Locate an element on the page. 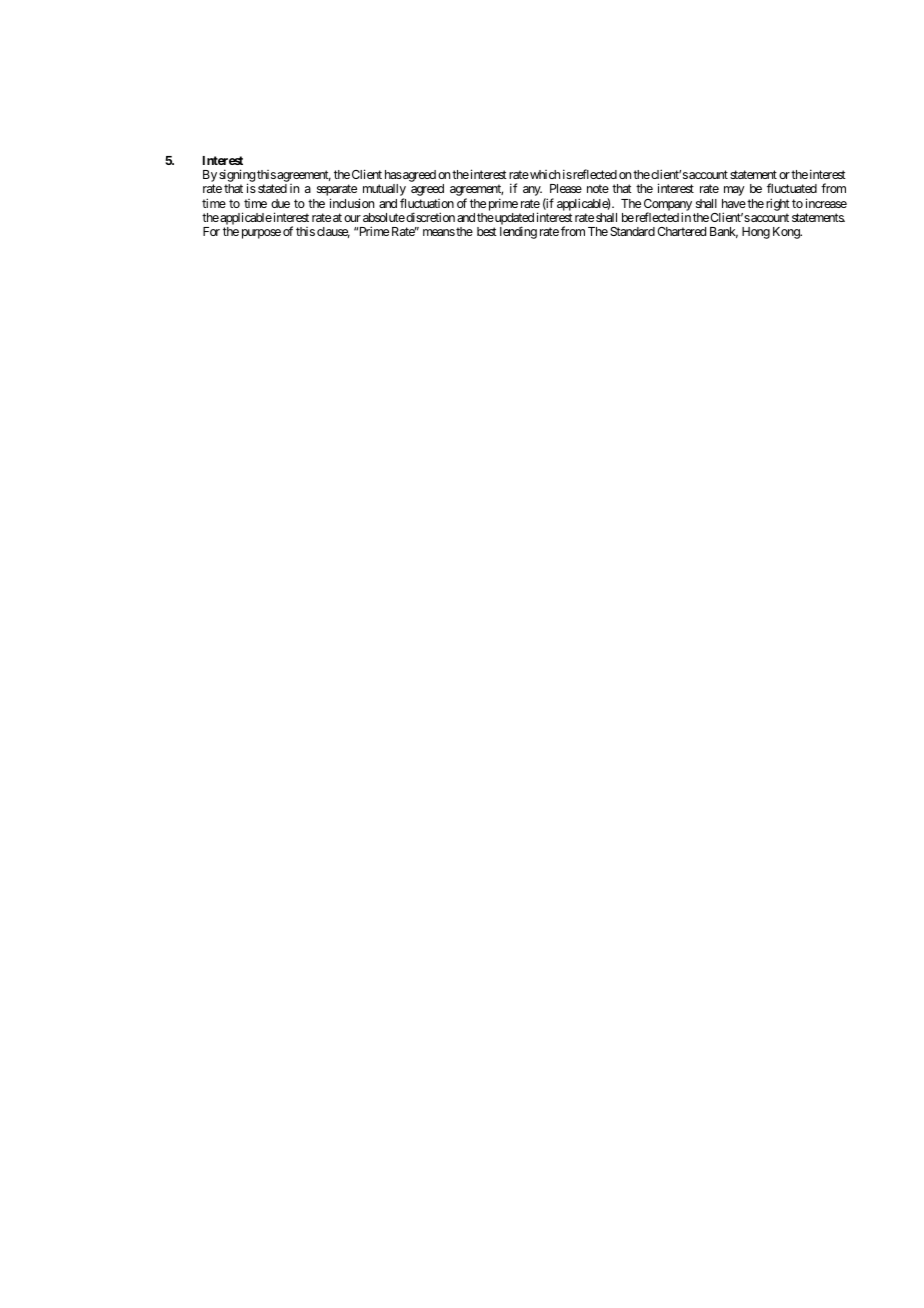 The image size is (924, 1308). fluctuation is located at coordinates (427, 203).
